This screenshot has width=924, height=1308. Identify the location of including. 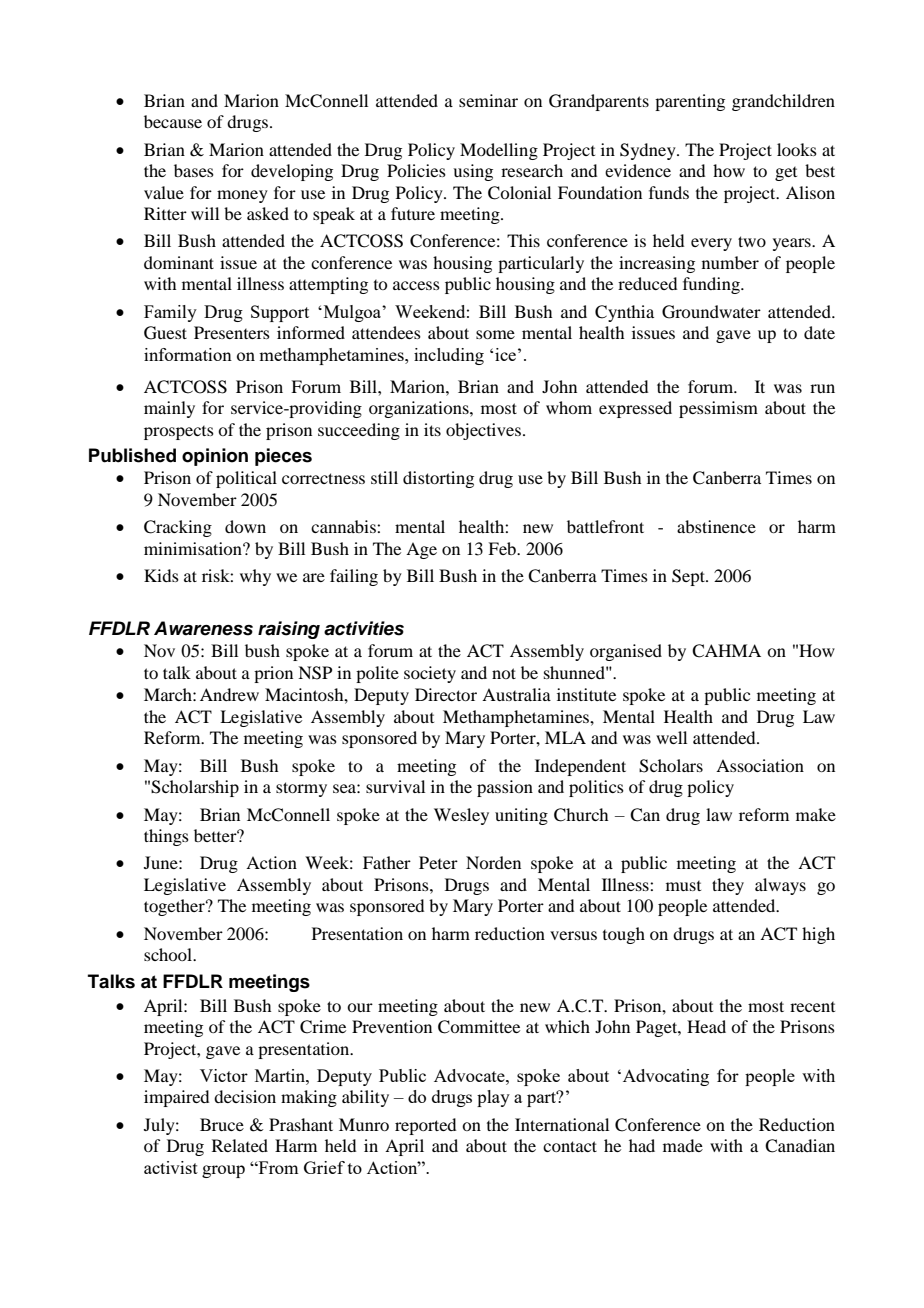
(449, 356).
